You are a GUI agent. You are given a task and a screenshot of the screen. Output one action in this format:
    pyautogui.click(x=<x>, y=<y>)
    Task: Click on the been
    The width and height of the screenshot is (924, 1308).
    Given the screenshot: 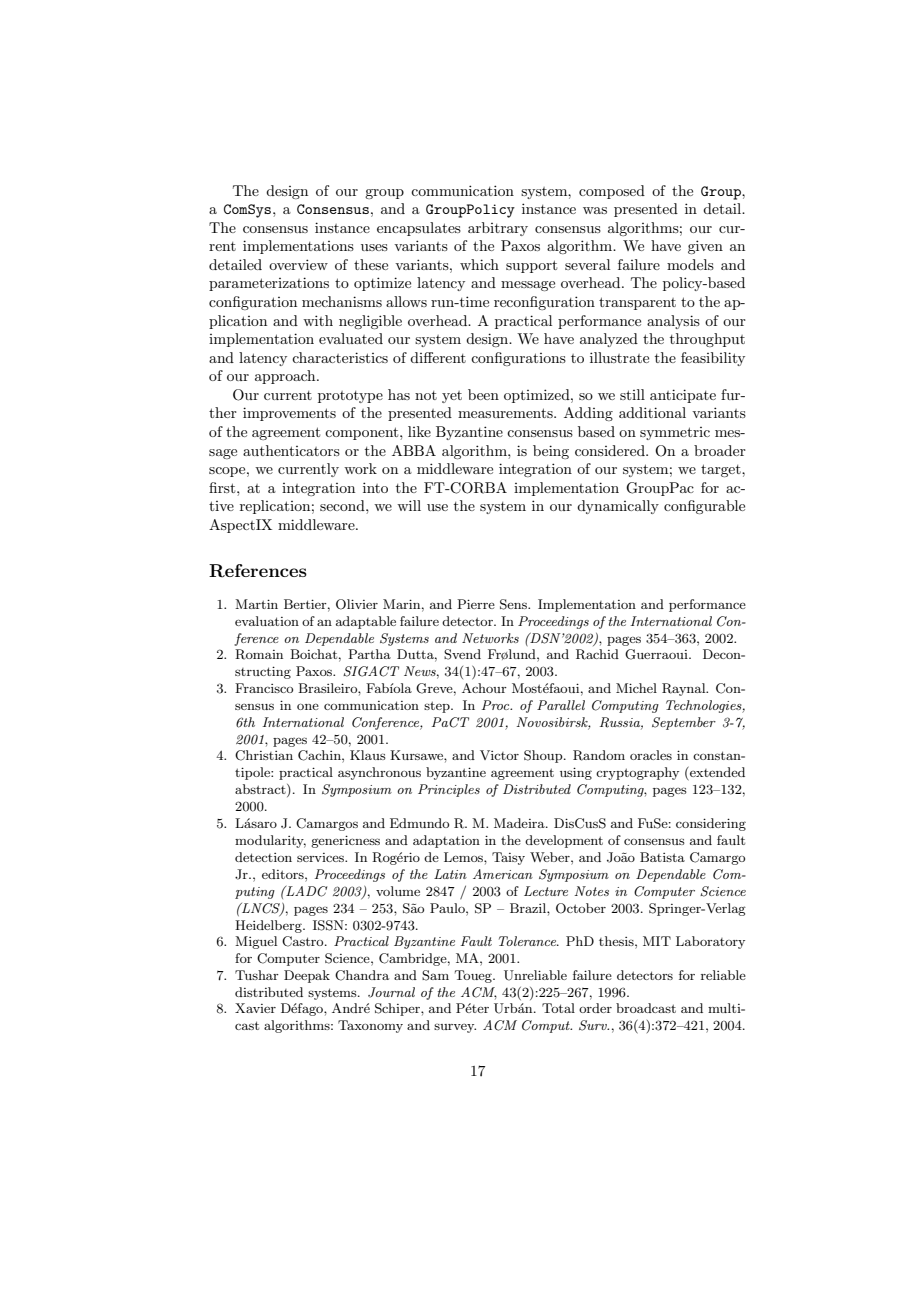 What is the action you would take?
    pyautogui.click(x=483, y=394)
